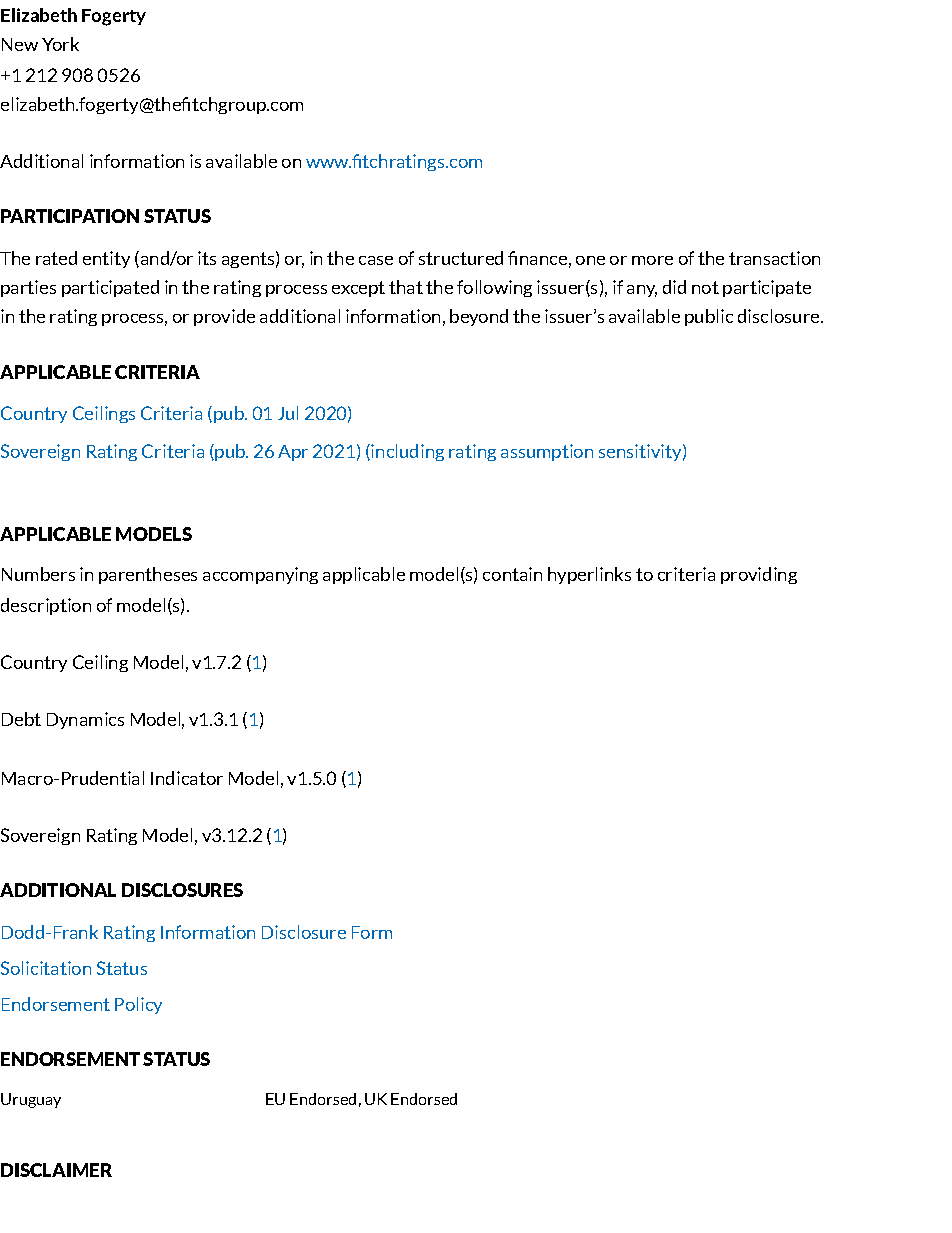 The width and height of the page is (952, 1233). Describe the element at coordinates (138, 1005) in the page. I see `Policy` at that location.
